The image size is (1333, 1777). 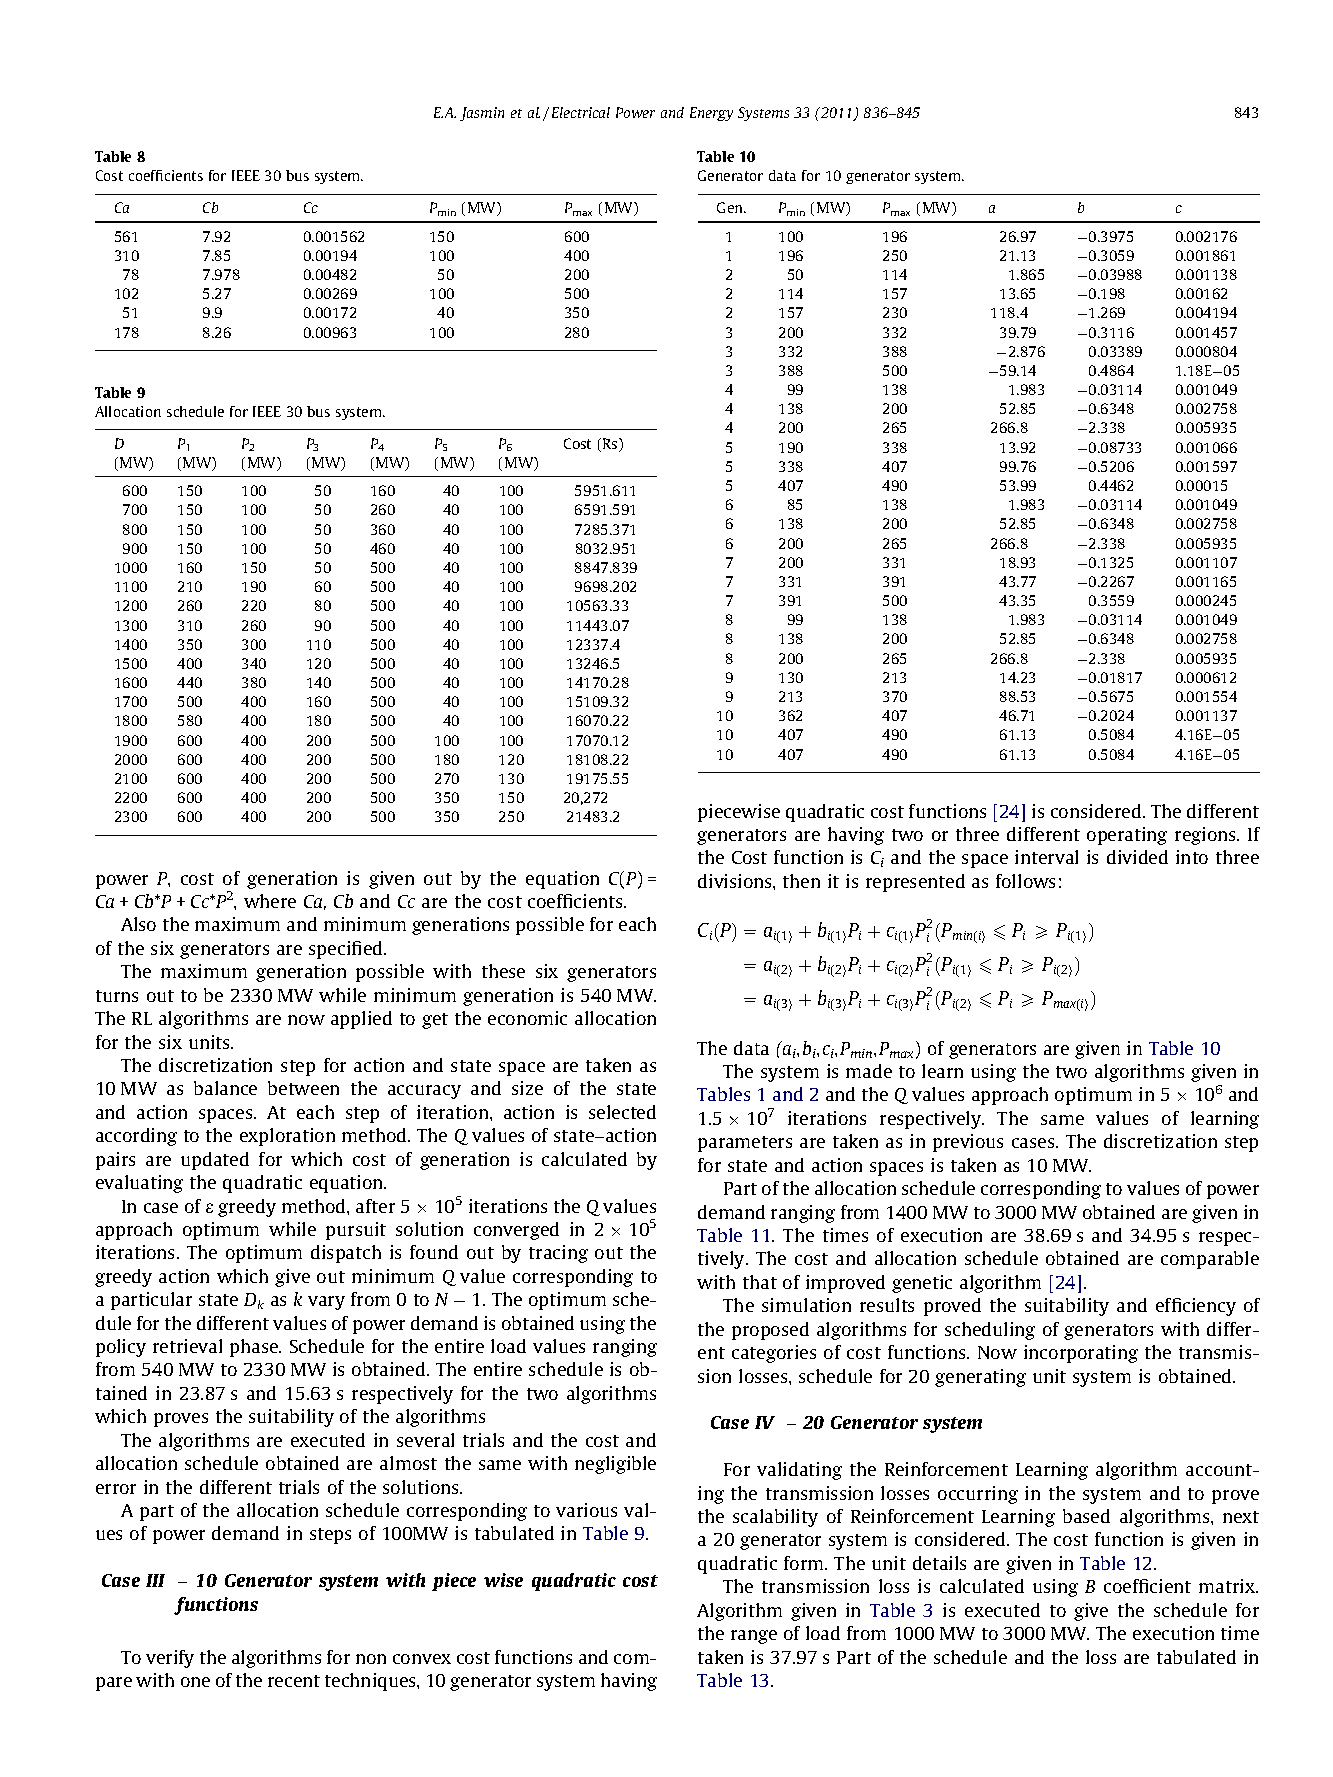 What do you see at coordinates (270, 901) in the screenshot?
I see `where` at bounding box center [270, 901].
